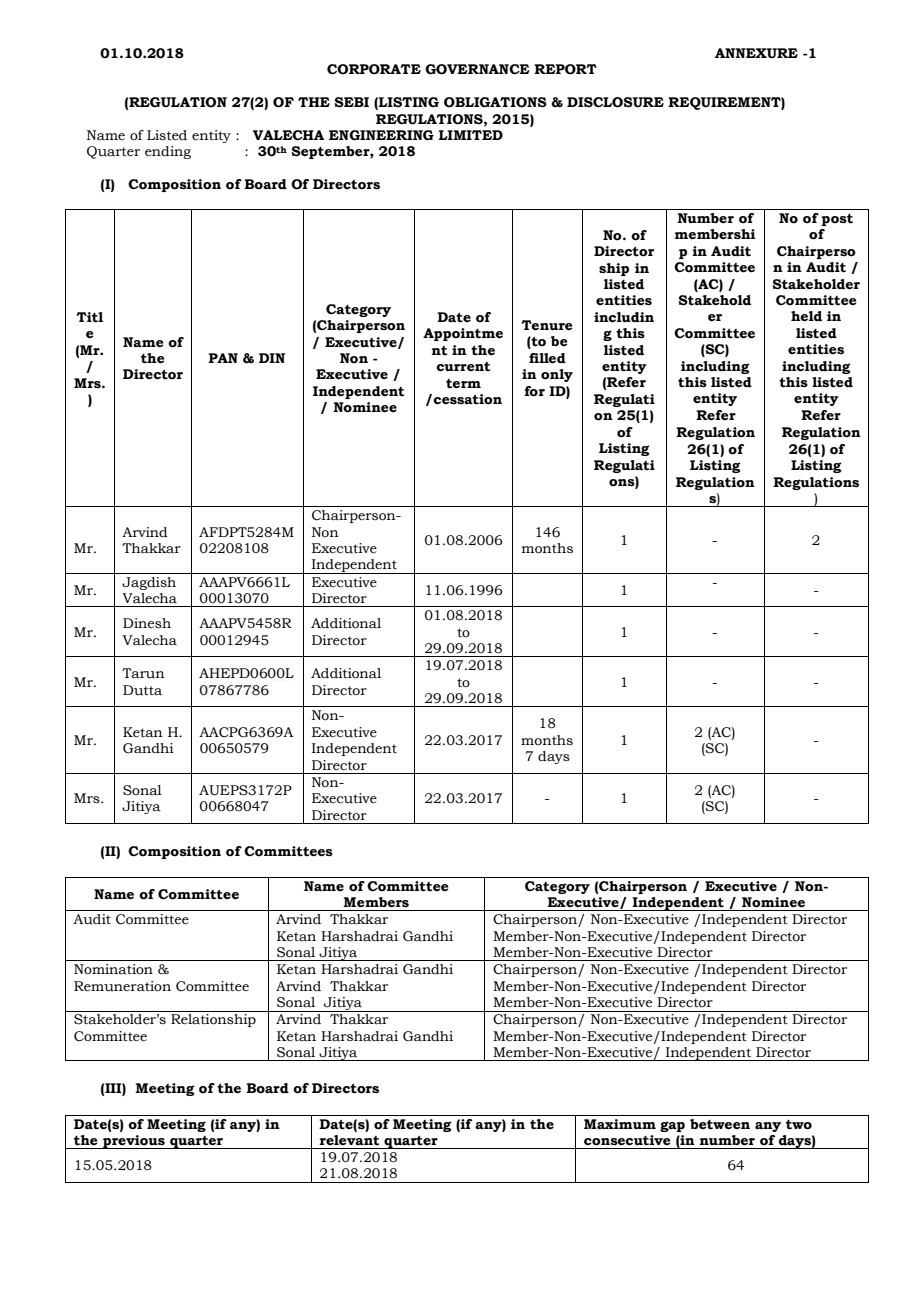 The image size is (924, 1308). I want to click on cessation, so click(467, 399).
